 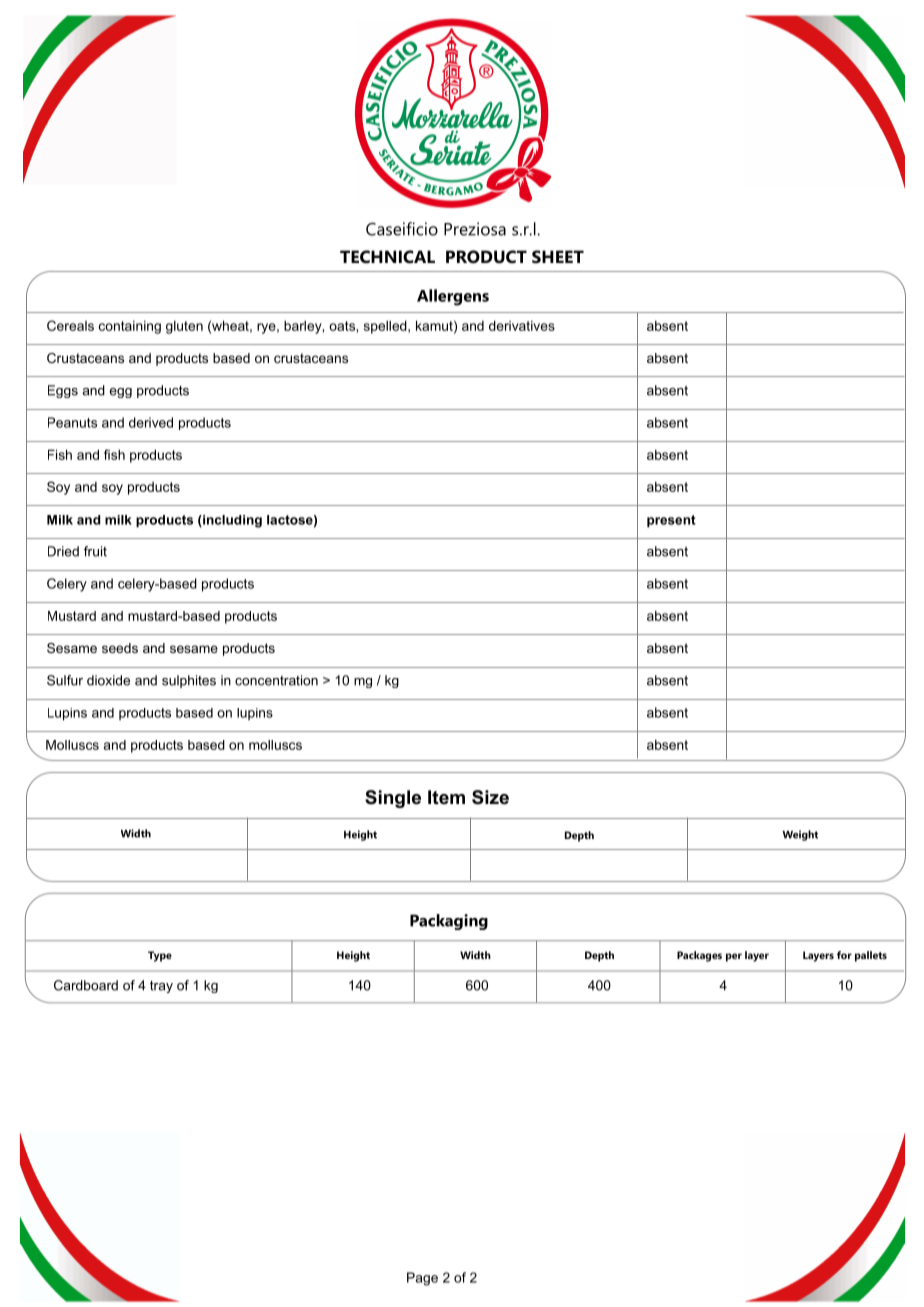 What do you see at coordinates (446, 797) in the screenshot?
I see `Item` at bounding box center [446, 797].
